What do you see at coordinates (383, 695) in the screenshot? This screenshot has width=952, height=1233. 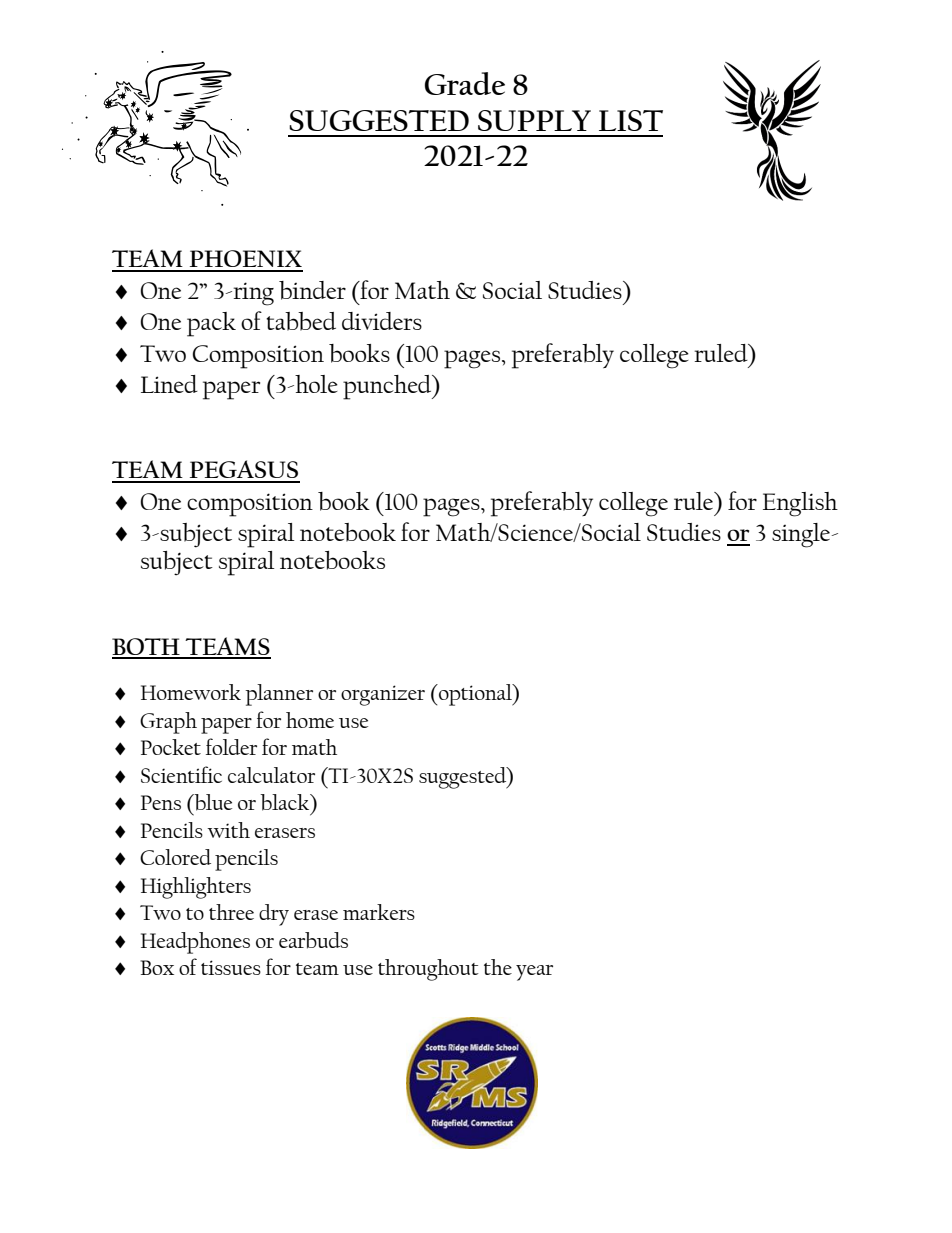 I see `organizer` at bounding box center [383, 695].
